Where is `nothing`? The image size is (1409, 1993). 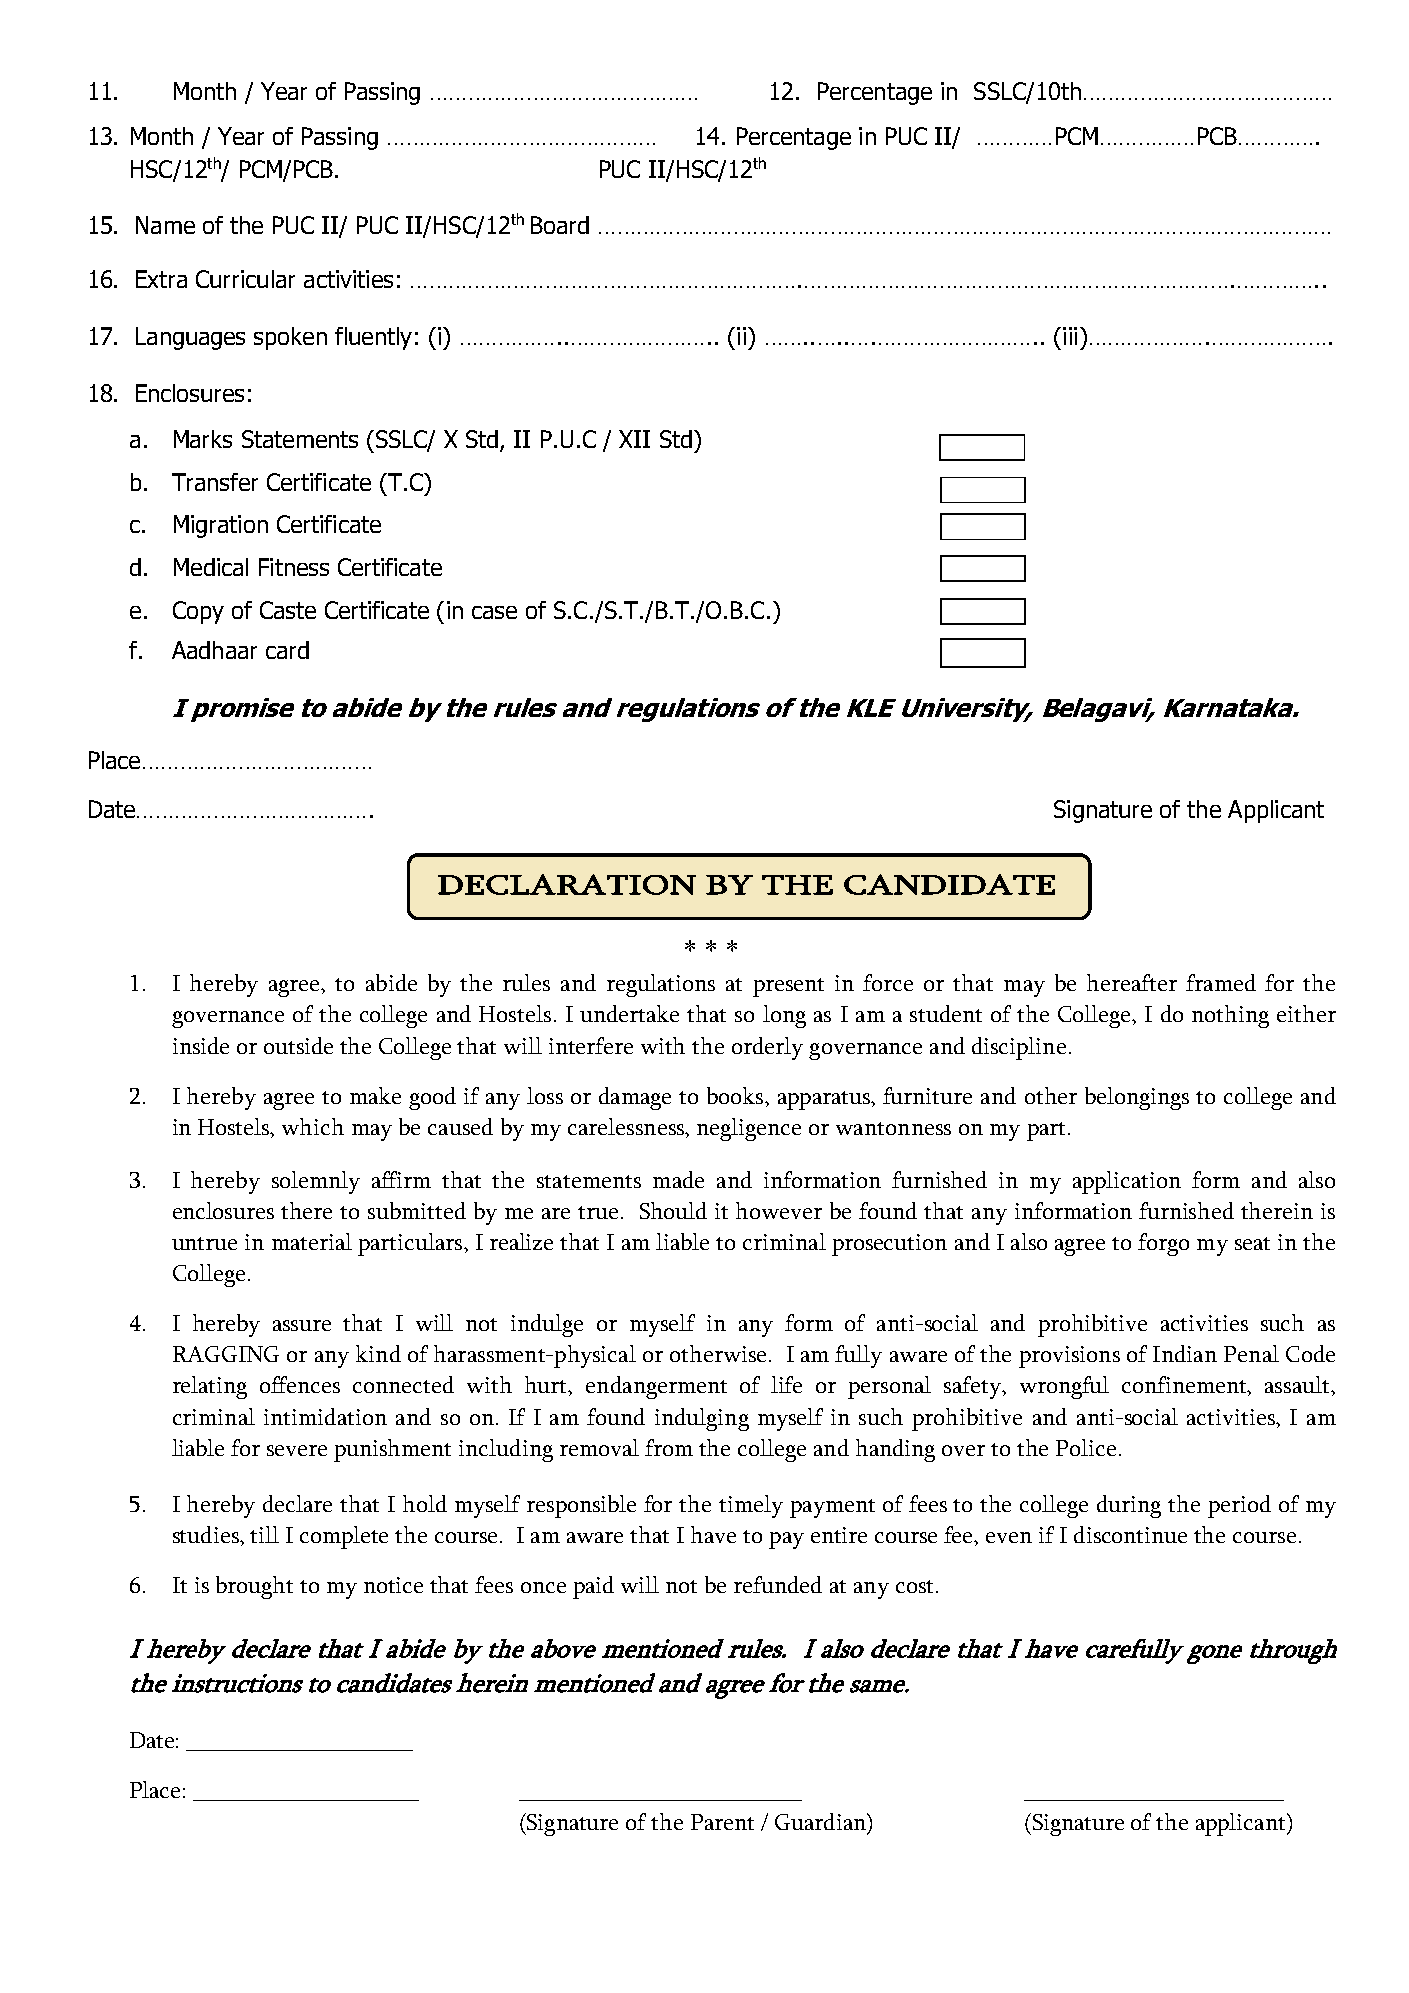
nothing is located at coordinates (1230, 1016).
